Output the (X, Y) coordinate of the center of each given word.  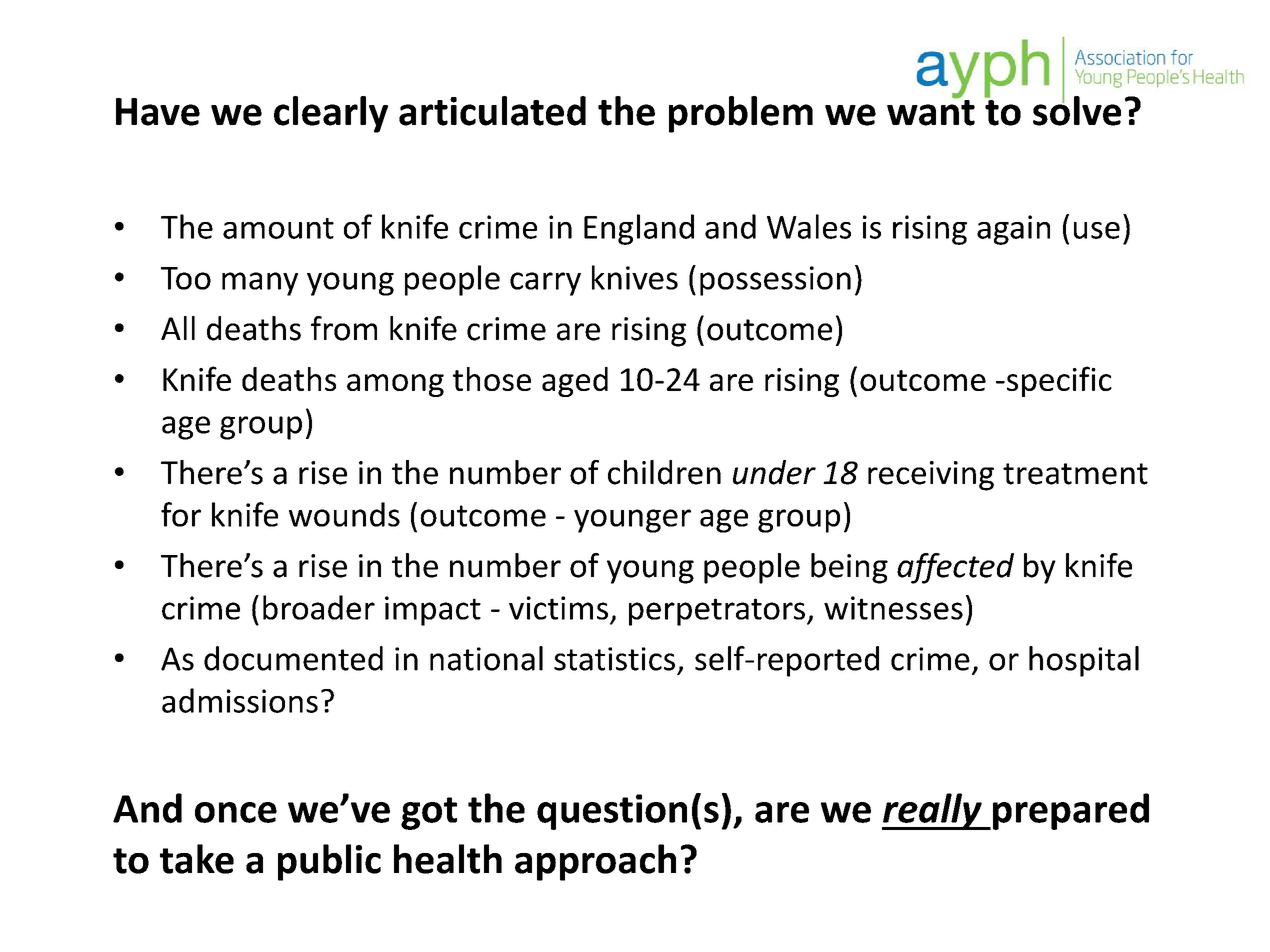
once (236, 812)
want (931, 112)
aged (575, 382)
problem (741, 114)
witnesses (893, 608)
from (344, 328)
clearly (331, 114)
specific (1059, 381)
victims (558, 608)
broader (319, 607)
